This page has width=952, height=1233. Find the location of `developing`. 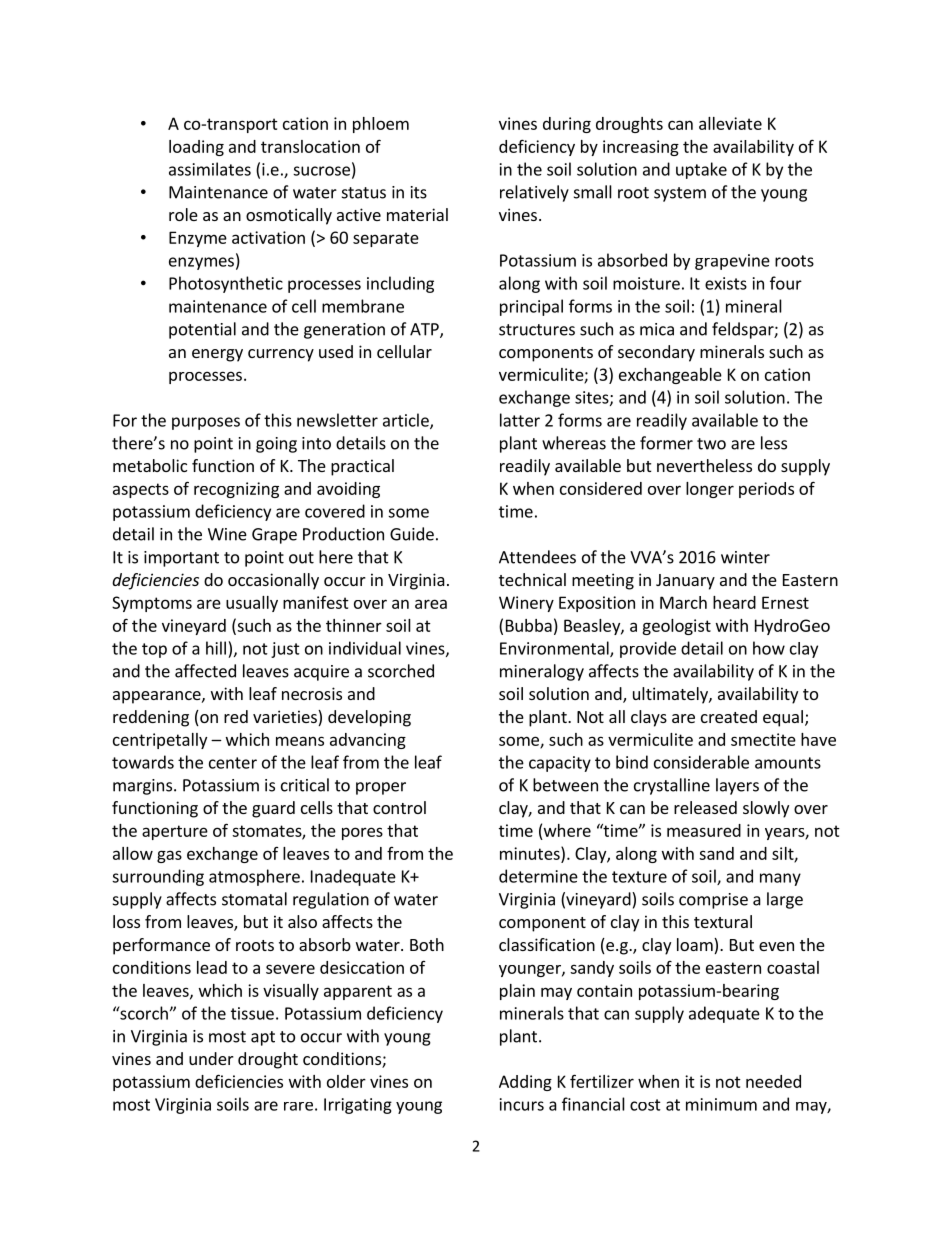

developing is located at coordinates (369, 718).
